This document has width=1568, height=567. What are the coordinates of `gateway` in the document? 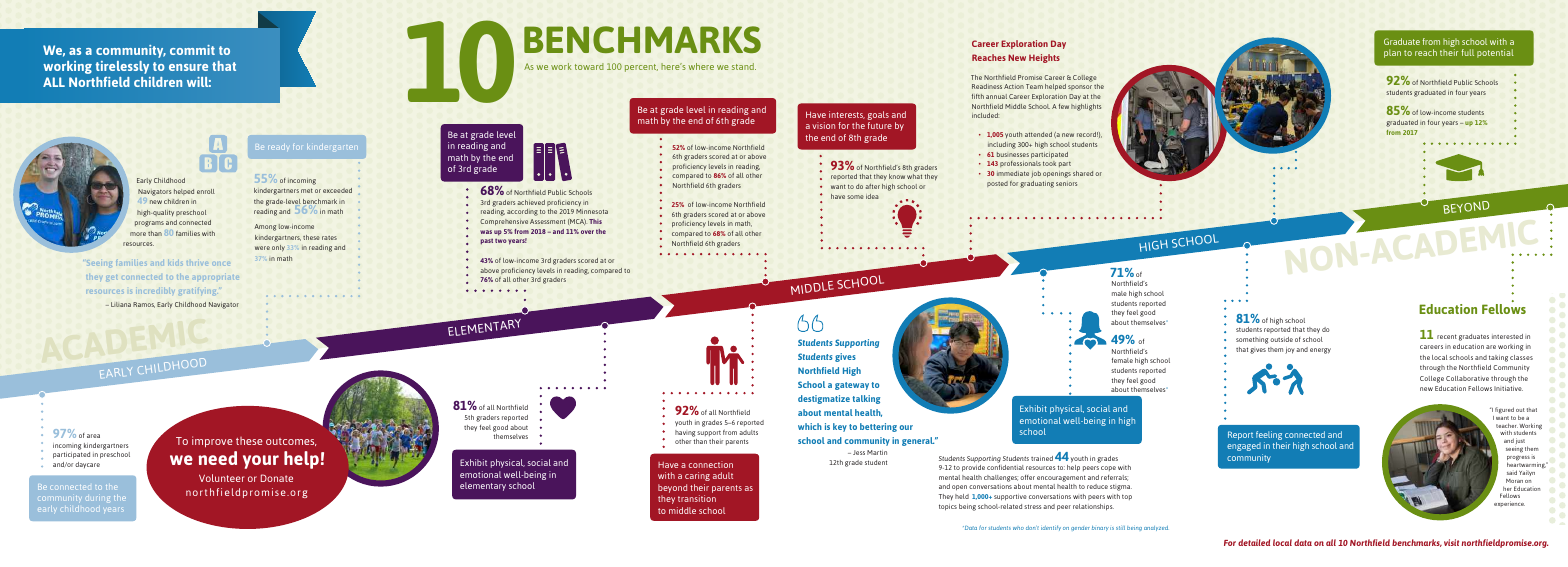 It's located at (852, 386).
